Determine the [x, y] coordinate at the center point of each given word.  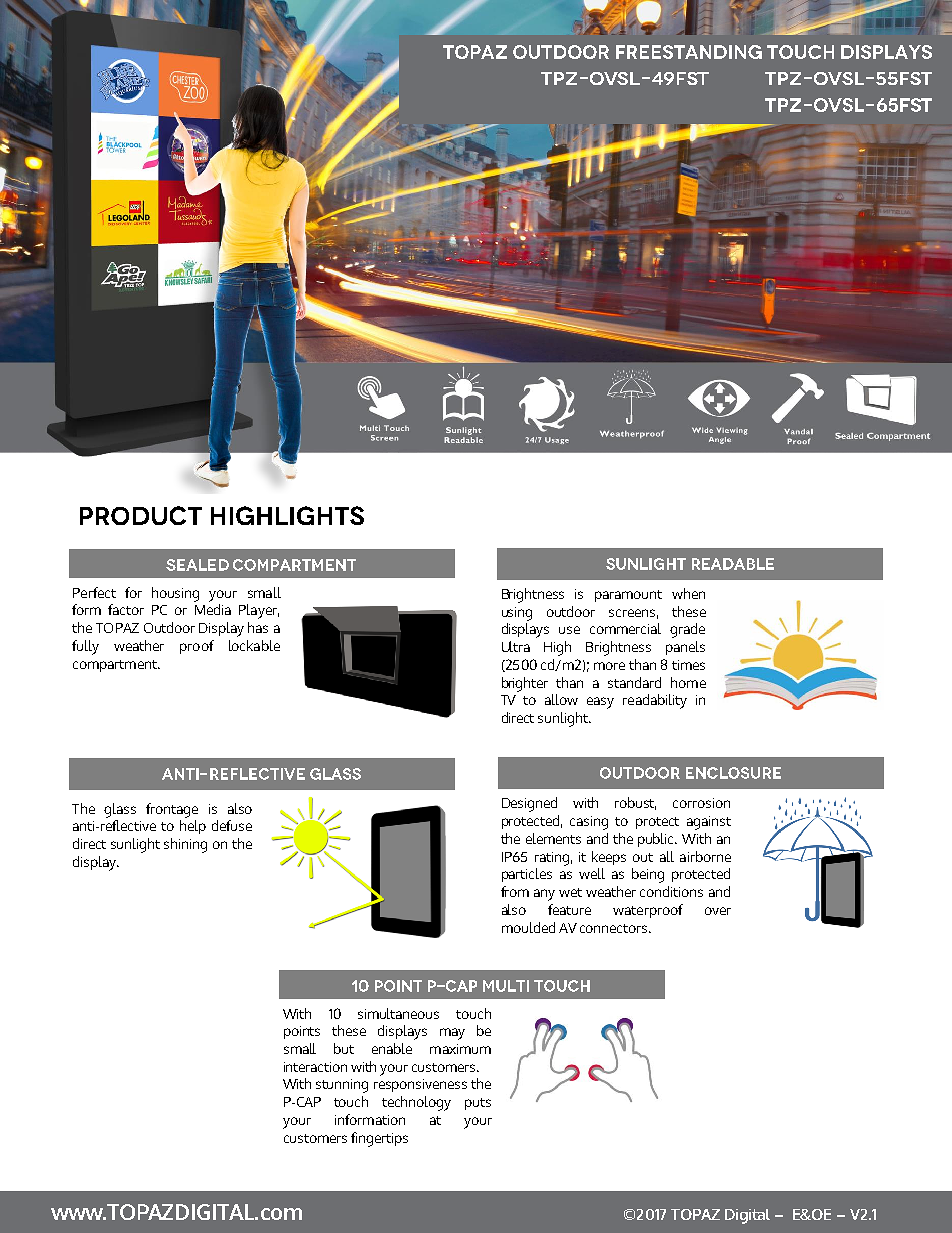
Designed [529, 804]
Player [259, 611]
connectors [615, 928]
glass [120, 810]
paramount [628, 596]
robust [635, 803]
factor [126, 609]
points [302, 1032]
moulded [528, 927]
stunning [342, 1086]
